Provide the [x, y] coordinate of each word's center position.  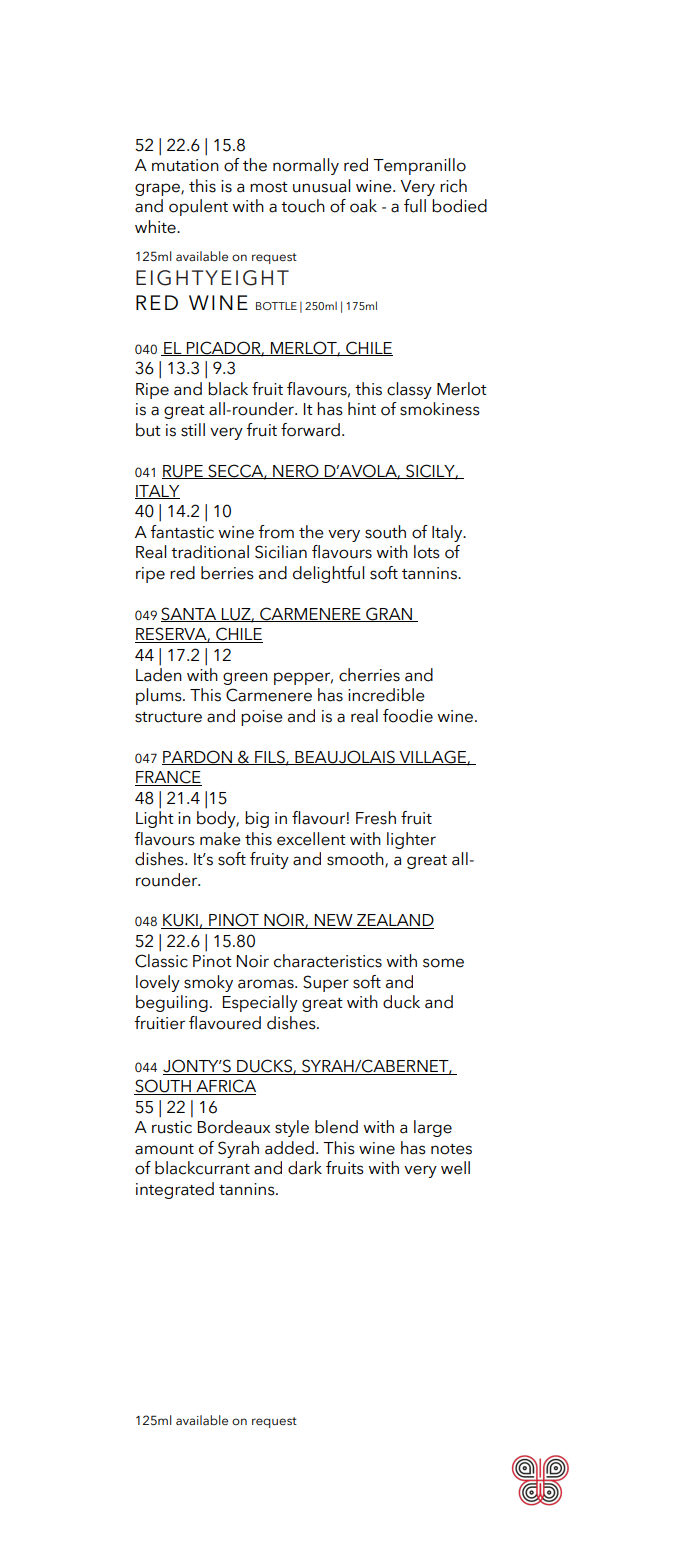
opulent [198, 207]
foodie [408, 716]
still [193, 430]
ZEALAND [394, 921]
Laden [159, 675]
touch [303, 206]
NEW [334, 921]
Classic [161, 961]
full [415, 206]
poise [262, 718]
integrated [175, 1190]
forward [310, 430]
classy [409, 390]
